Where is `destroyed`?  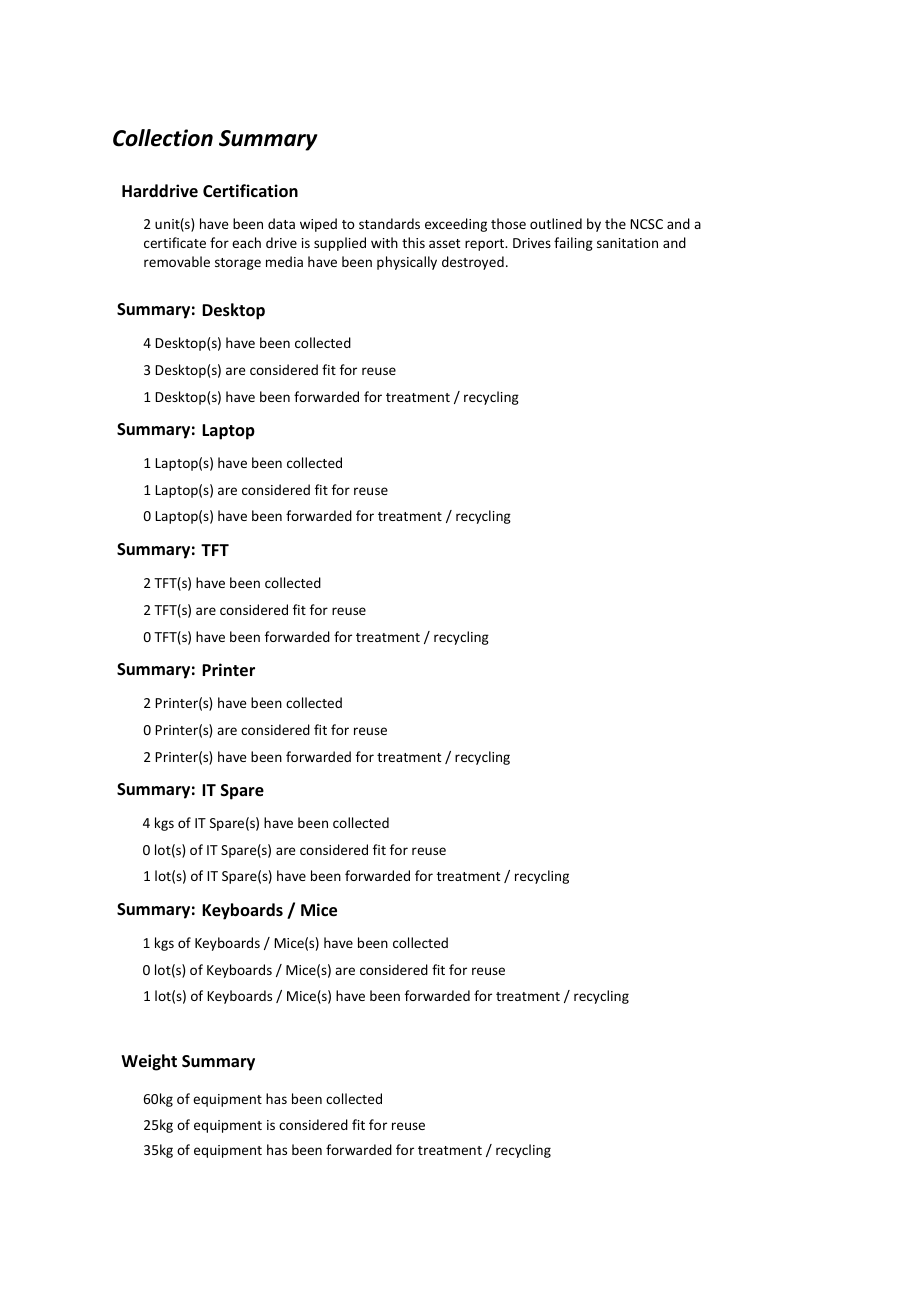
destroyed is located at coordinates (473, 263).
